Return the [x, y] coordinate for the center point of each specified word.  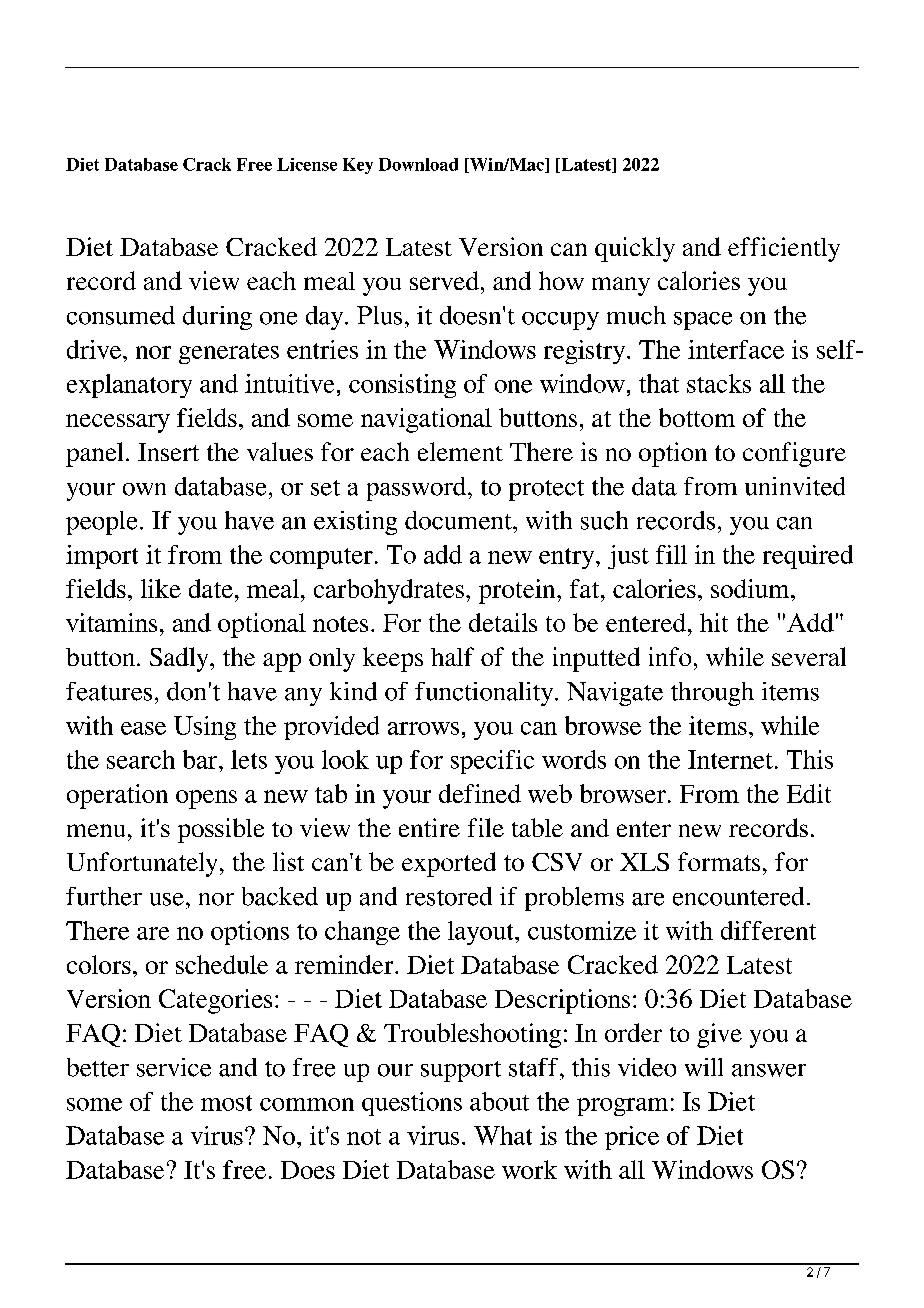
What [503, 1135]
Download [418, 164]
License [307, 164]
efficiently [784, 249]
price [632, 1138]
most [226, 1103]
